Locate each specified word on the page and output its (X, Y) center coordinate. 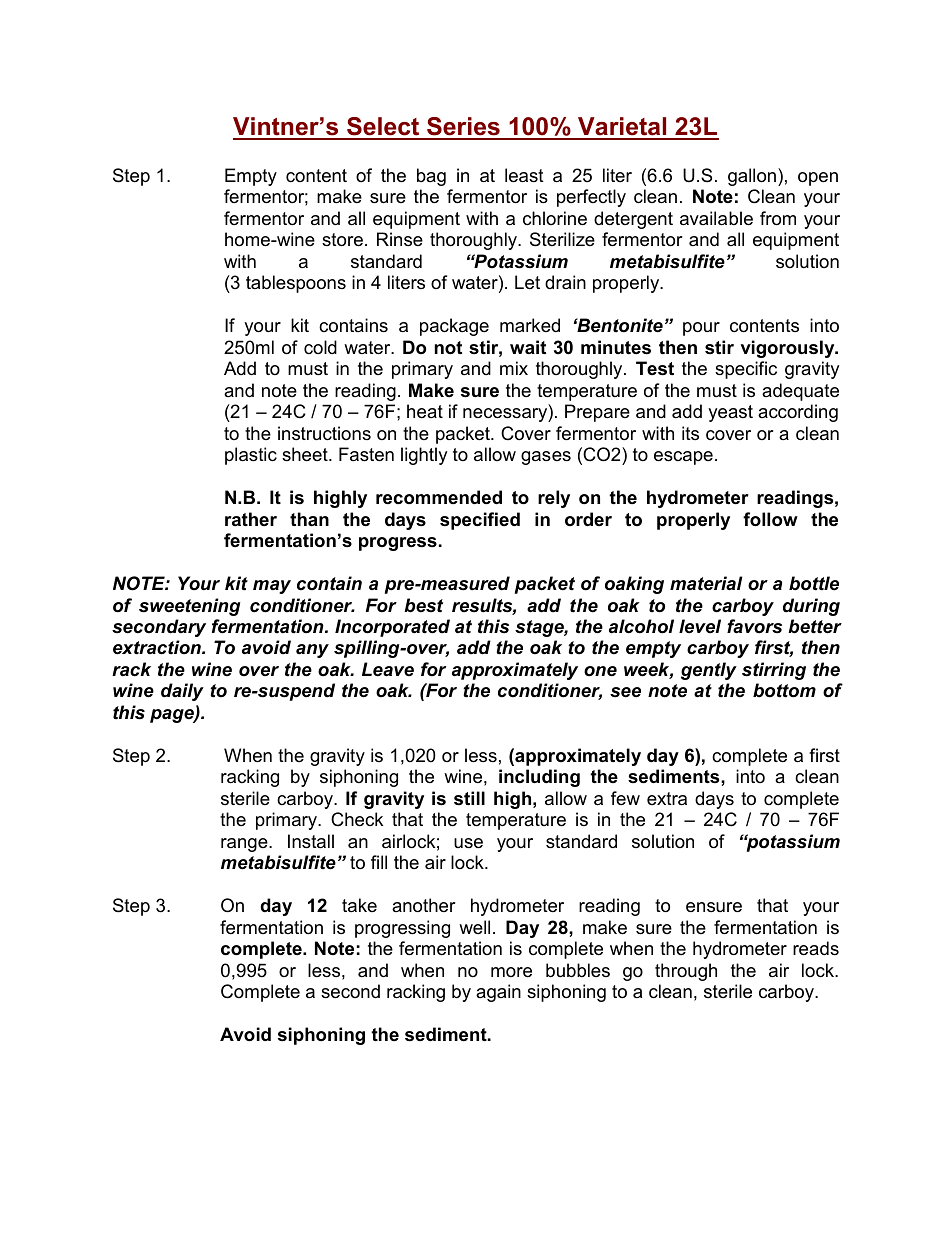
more (511, 972)
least (524, 175)
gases (546, 458)
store (342, 240)
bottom (784, 690)
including (539, 778)
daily (182, 692)
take (359, 905)
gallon (752, 177)
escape (683, 458)
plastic (251, 456)
